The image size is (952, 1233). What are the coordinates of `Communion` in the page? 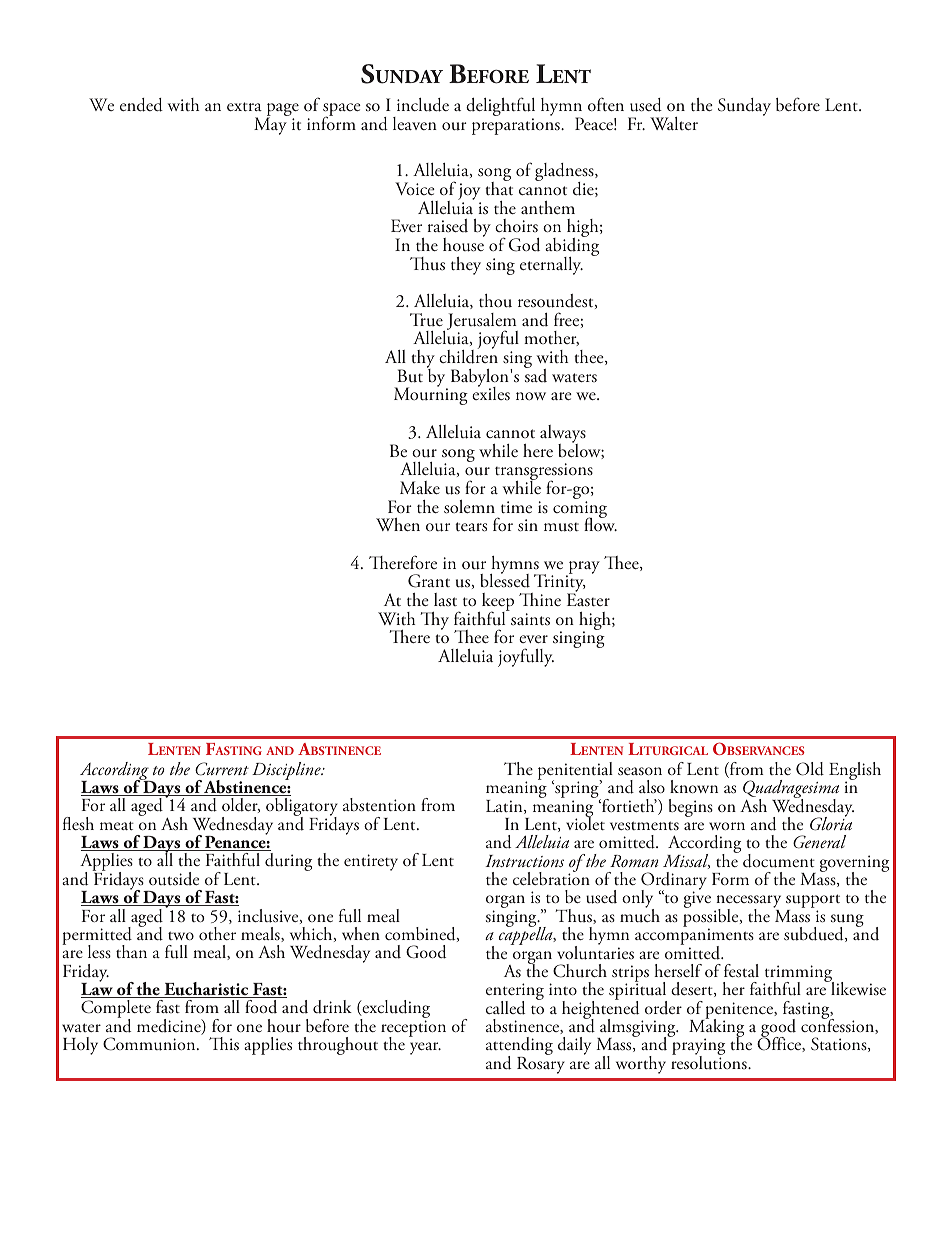 It's located at (150, 1044).
